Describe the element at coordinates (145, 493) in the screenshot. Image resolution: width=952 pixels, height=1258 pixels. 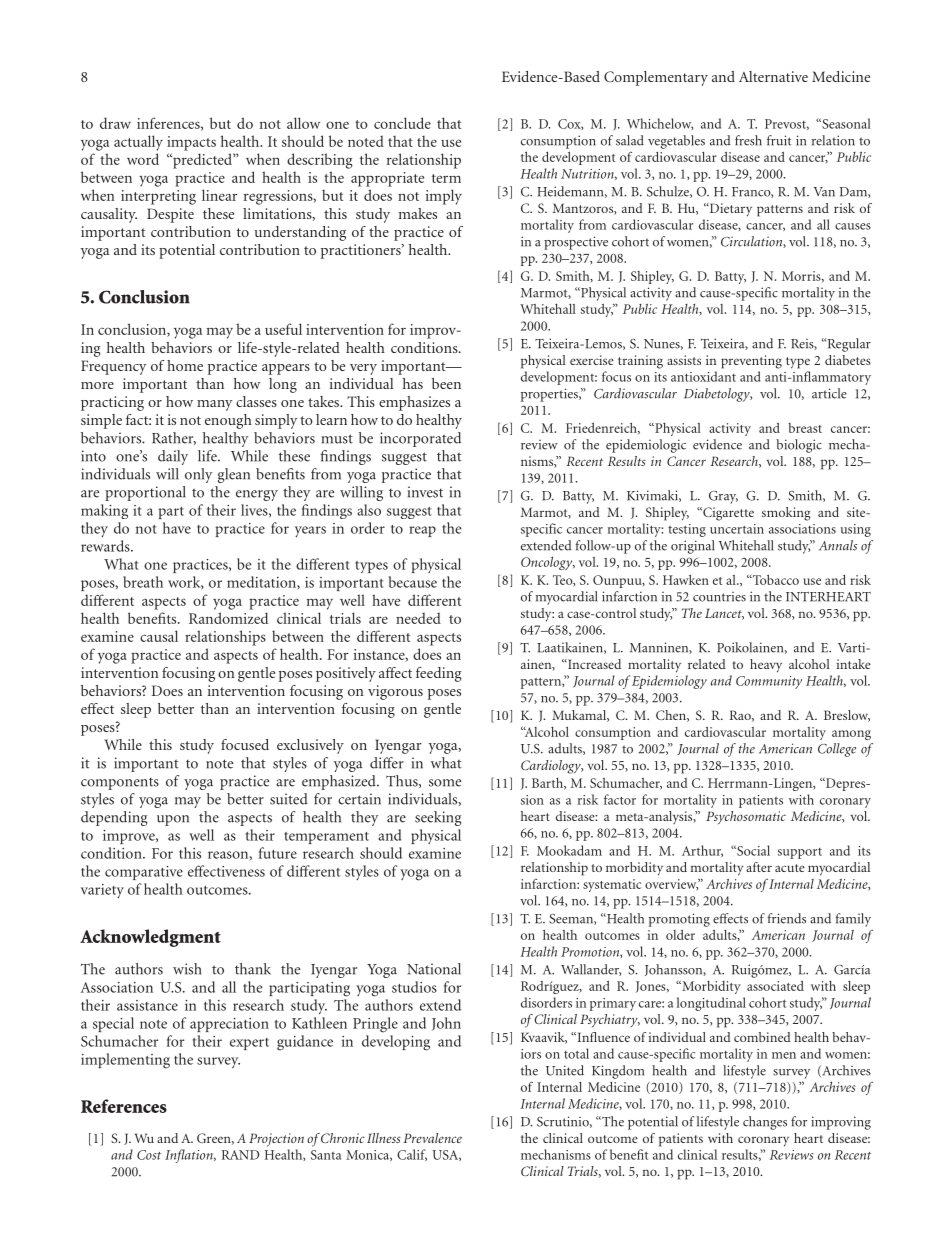
I see `proportional` at that location.
